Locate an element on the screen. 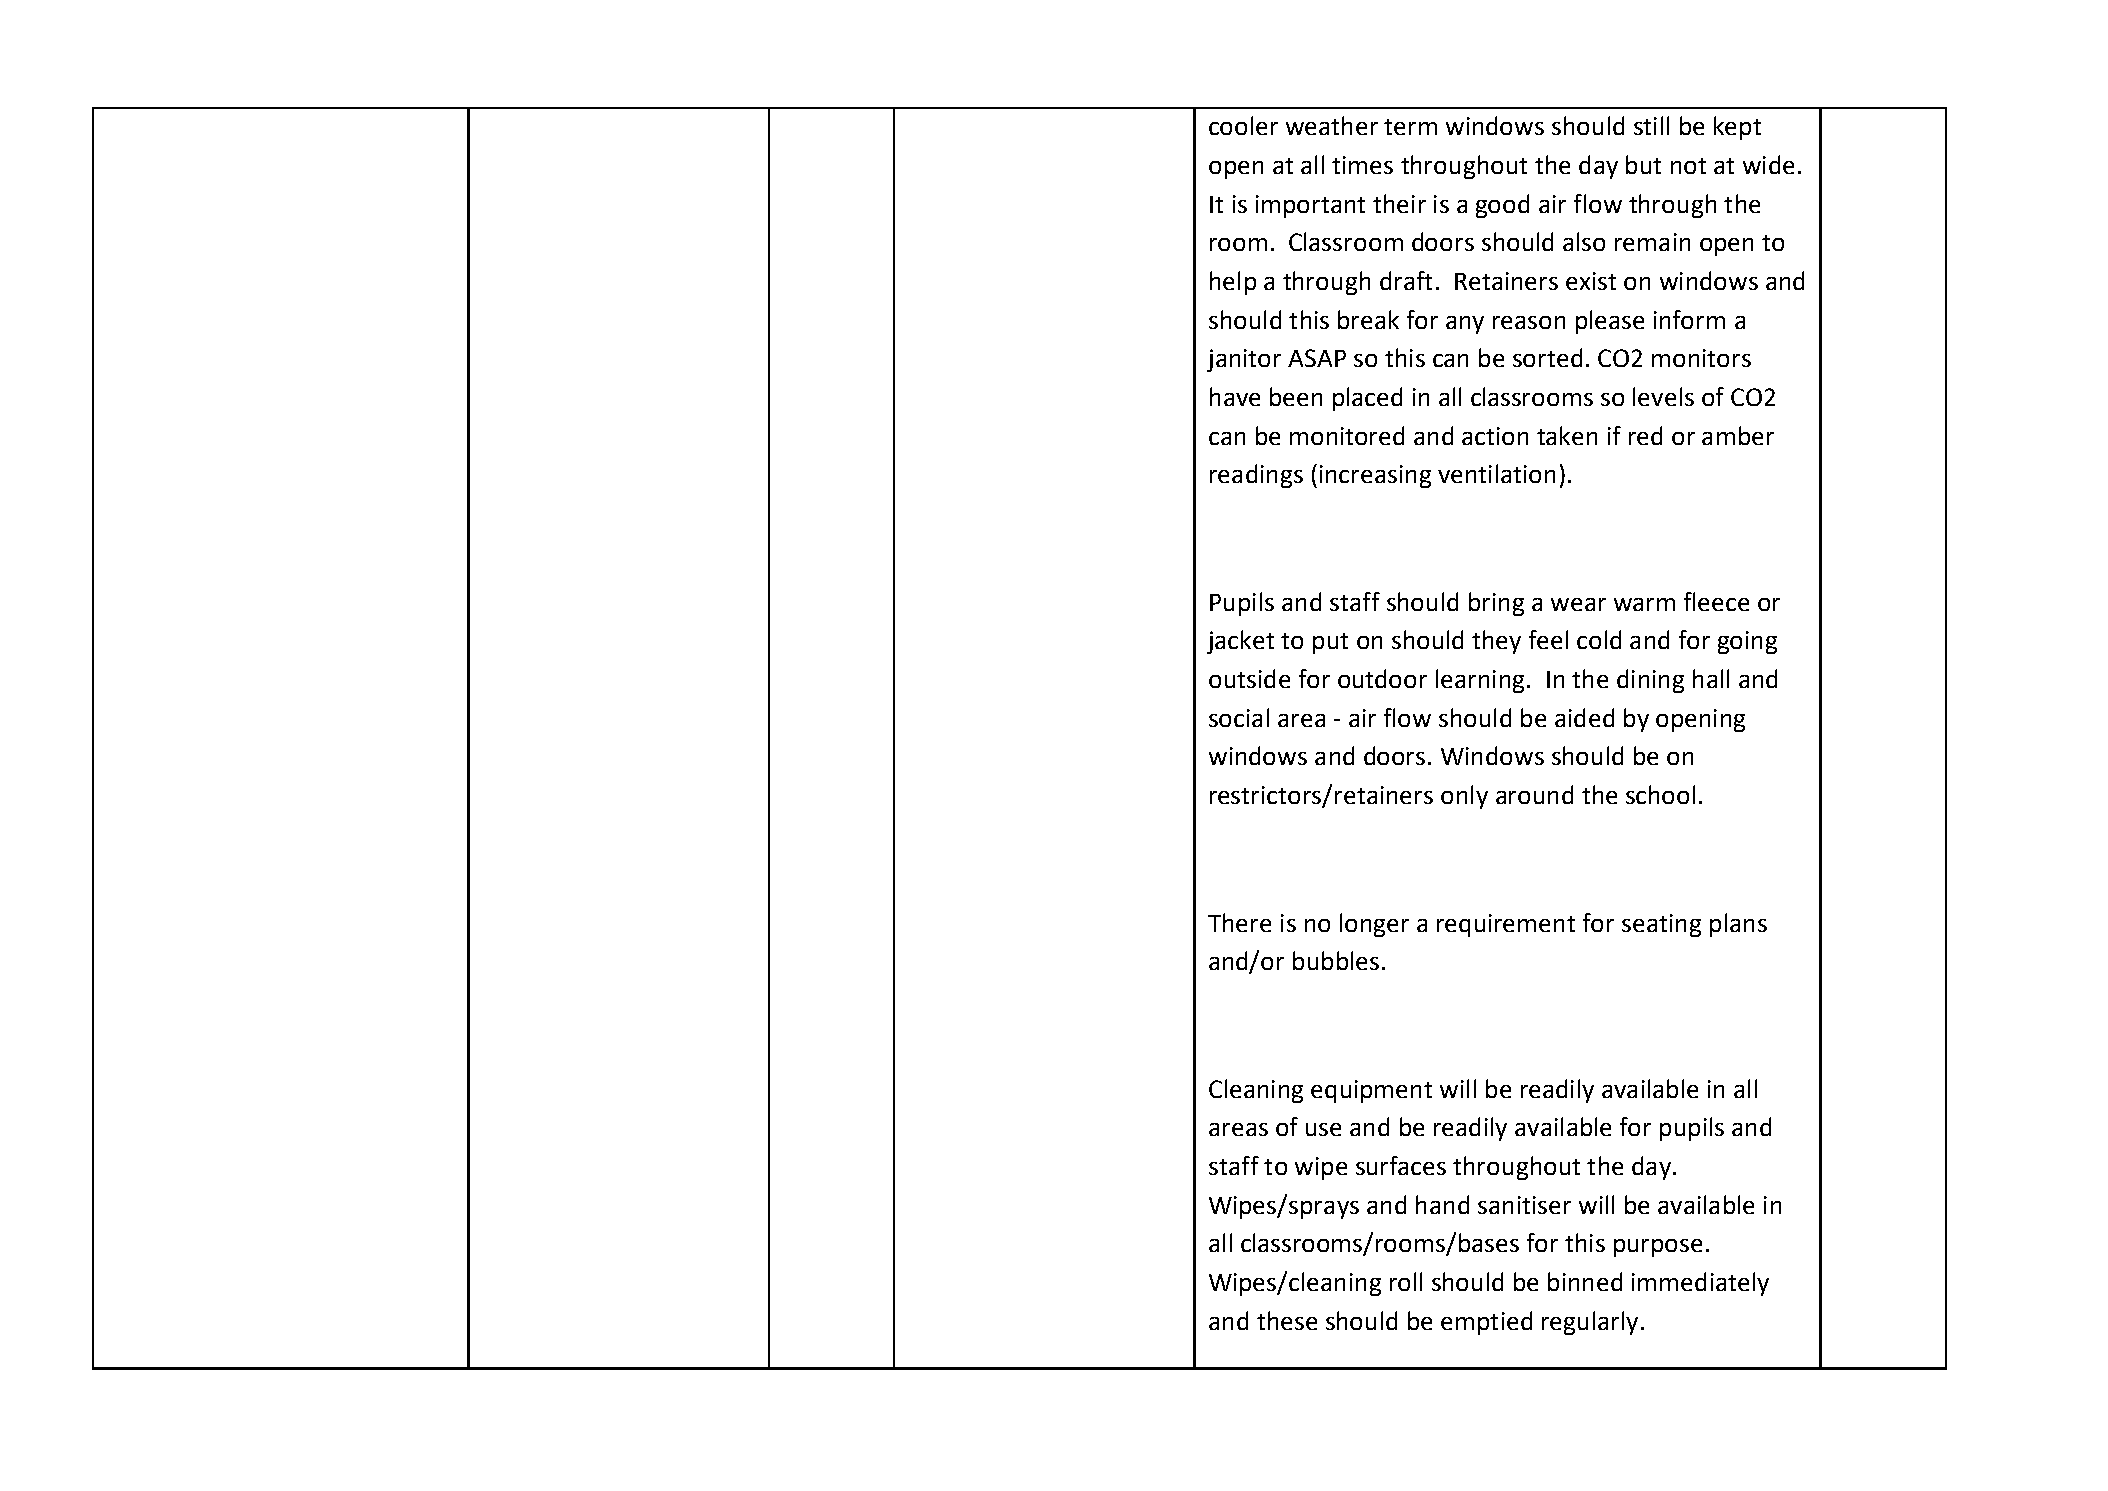  fleece is located at coordinates (1716, 601).
